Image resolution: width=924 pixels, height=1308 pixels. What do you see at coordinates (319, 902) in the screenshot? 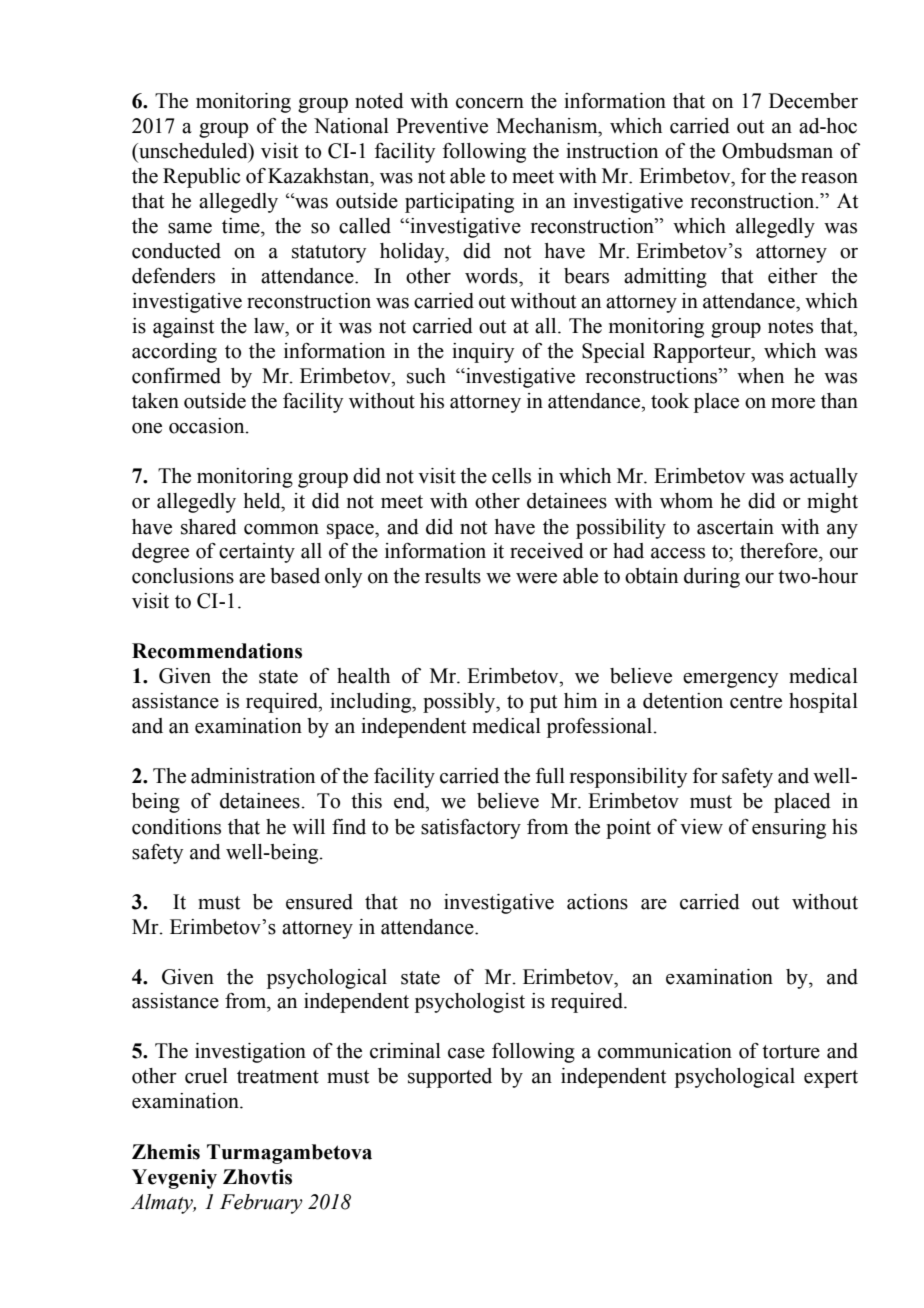
I see `ensured` at bounding box center [319, 902].
